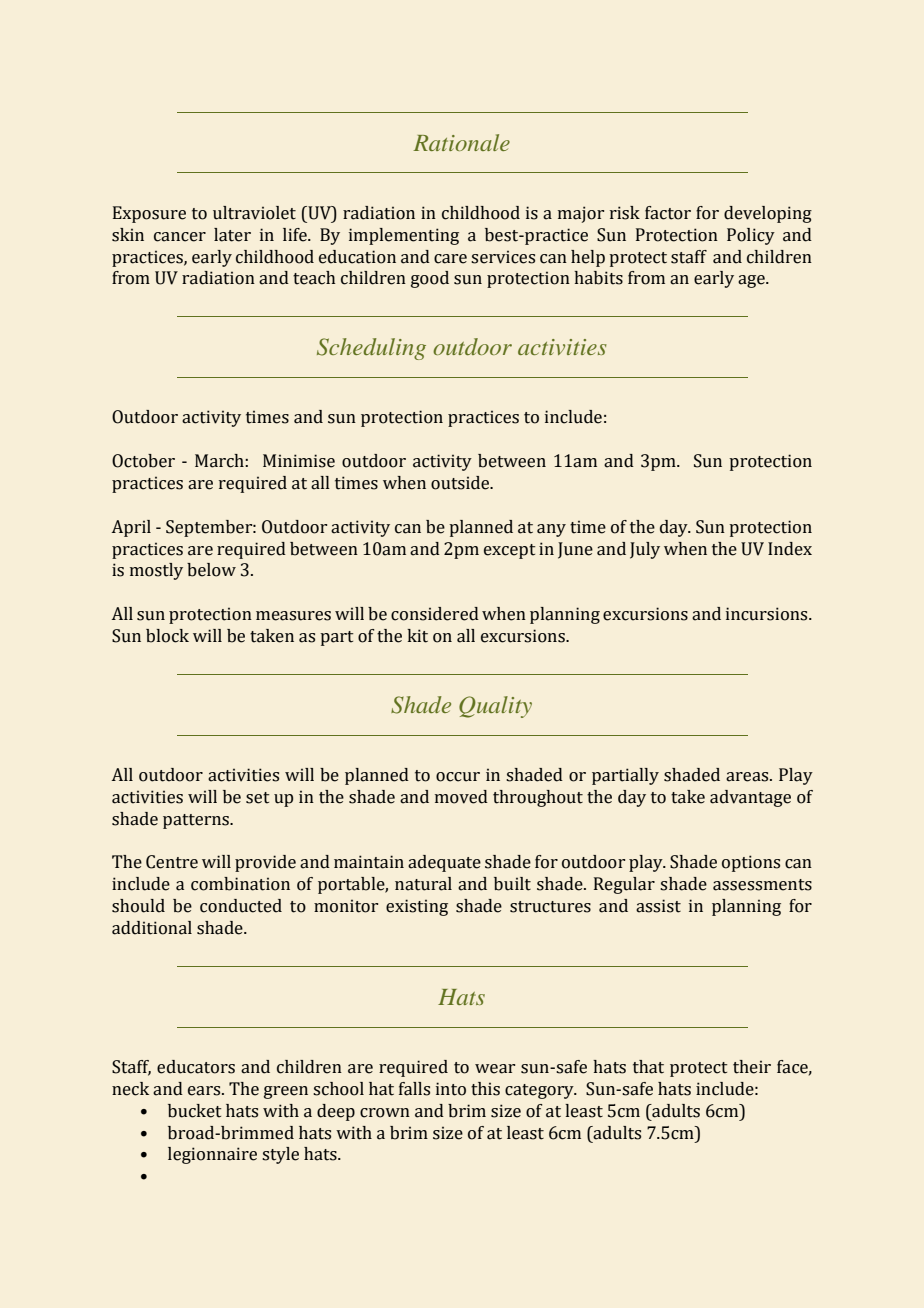  What do you see at coordinates (645, 550) in the image?
I see `July` at bounding box center [645, 550].
